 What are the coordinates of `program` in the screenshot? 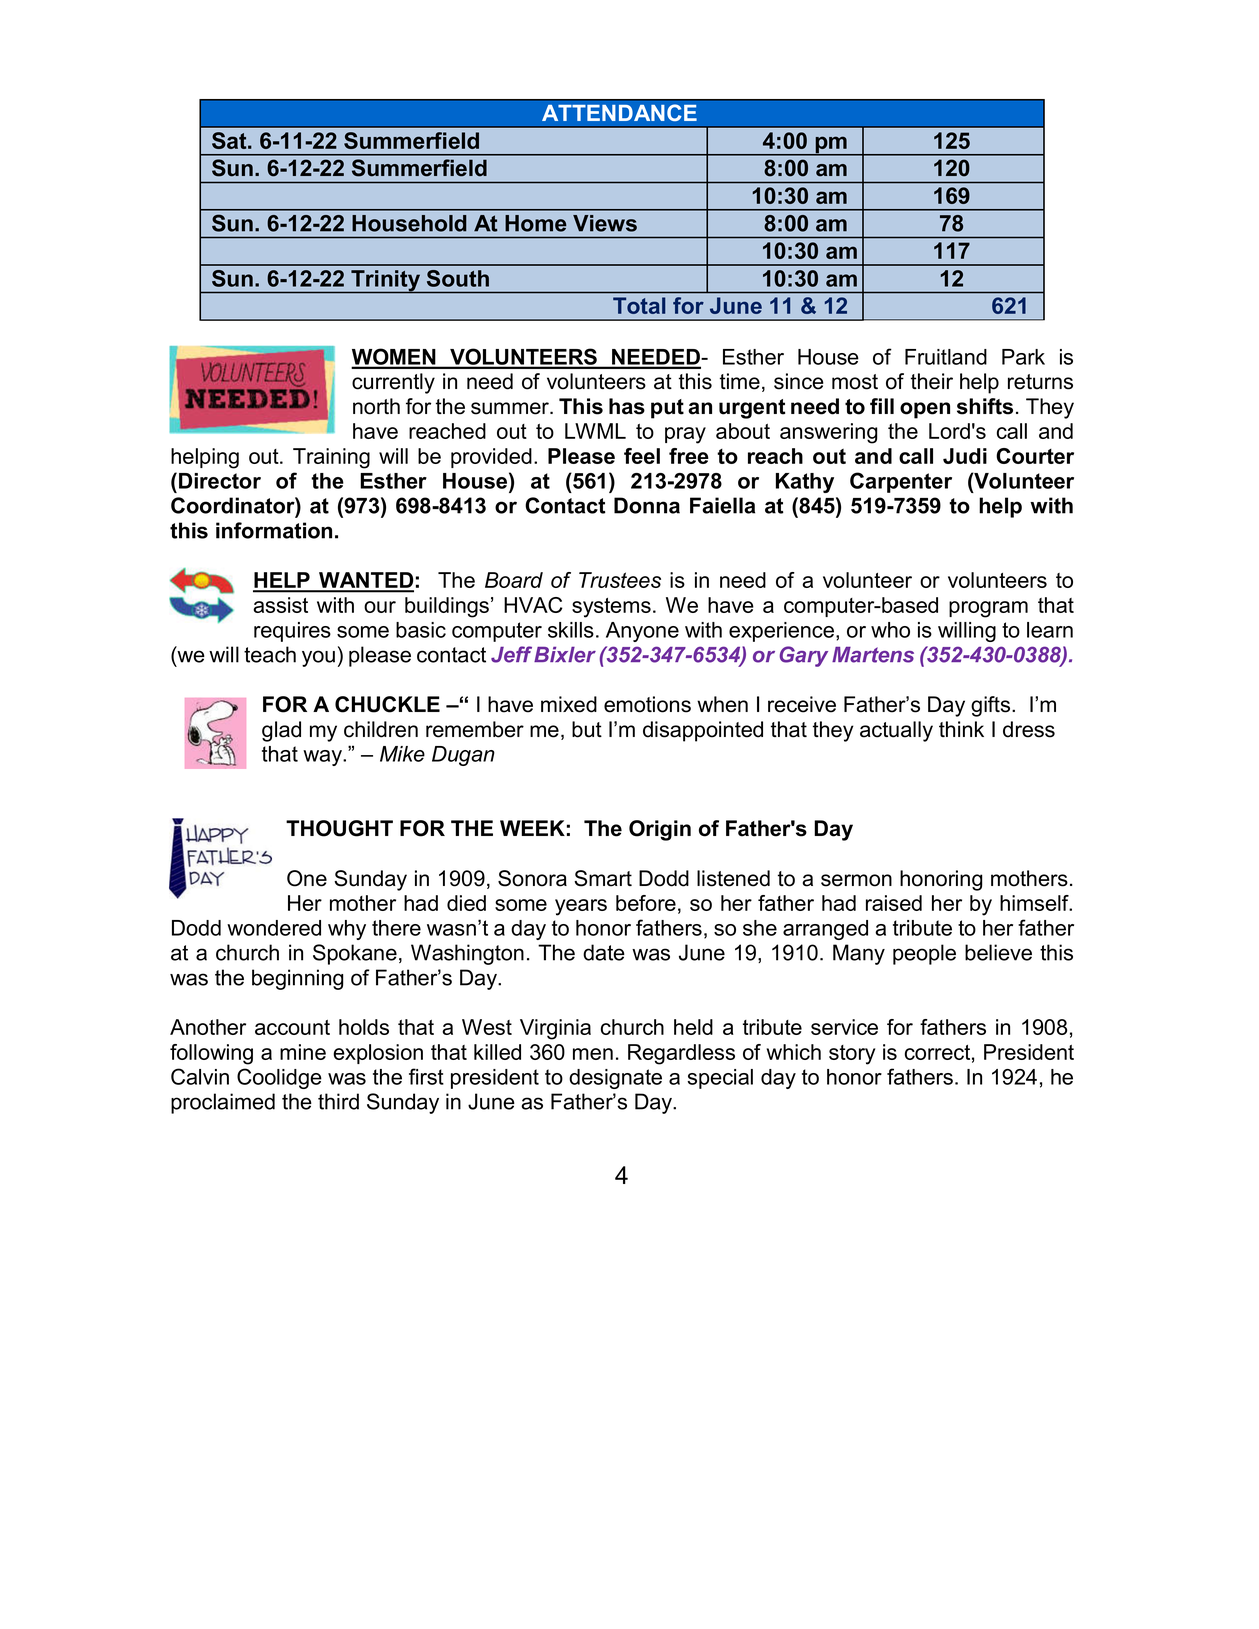 It's located at (988, 609).
